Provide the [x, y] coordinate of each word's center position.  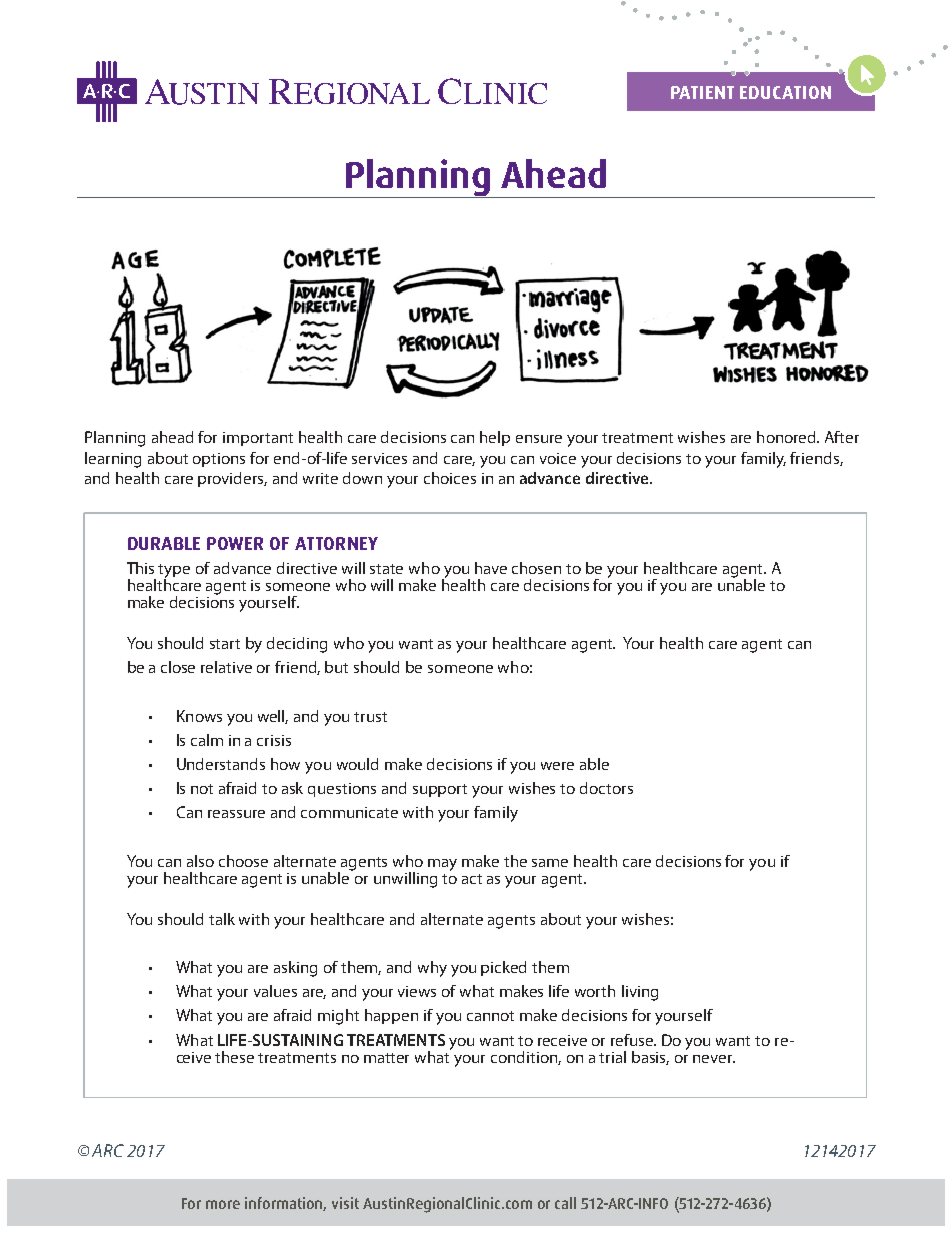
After [842, 437]
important [258, 439]
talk [222, 919]
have [491, 568]
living [640, 993]
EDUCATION [785, 92]
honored [788, 437]
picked [503, 968]
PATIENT [702, 92]
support [440, 790]
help [495, 438]
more [223, 1204]
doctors [606, 788]
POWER [235, 543]
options [219, 460]
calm [207, 740]
